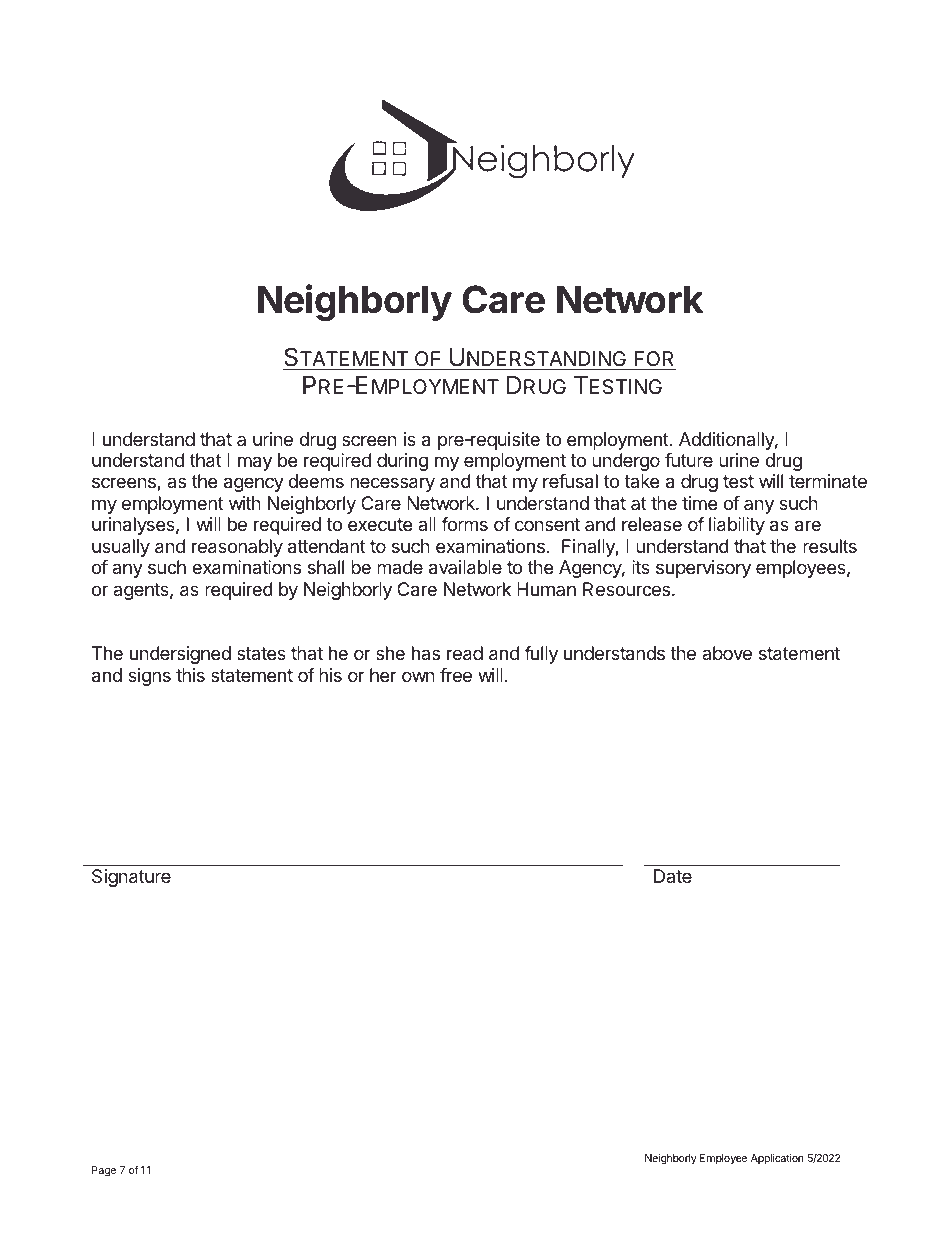  What do you see at coordinates (456, 675) in the screenshot?
I see `free` at bounding box center [456, 675].
